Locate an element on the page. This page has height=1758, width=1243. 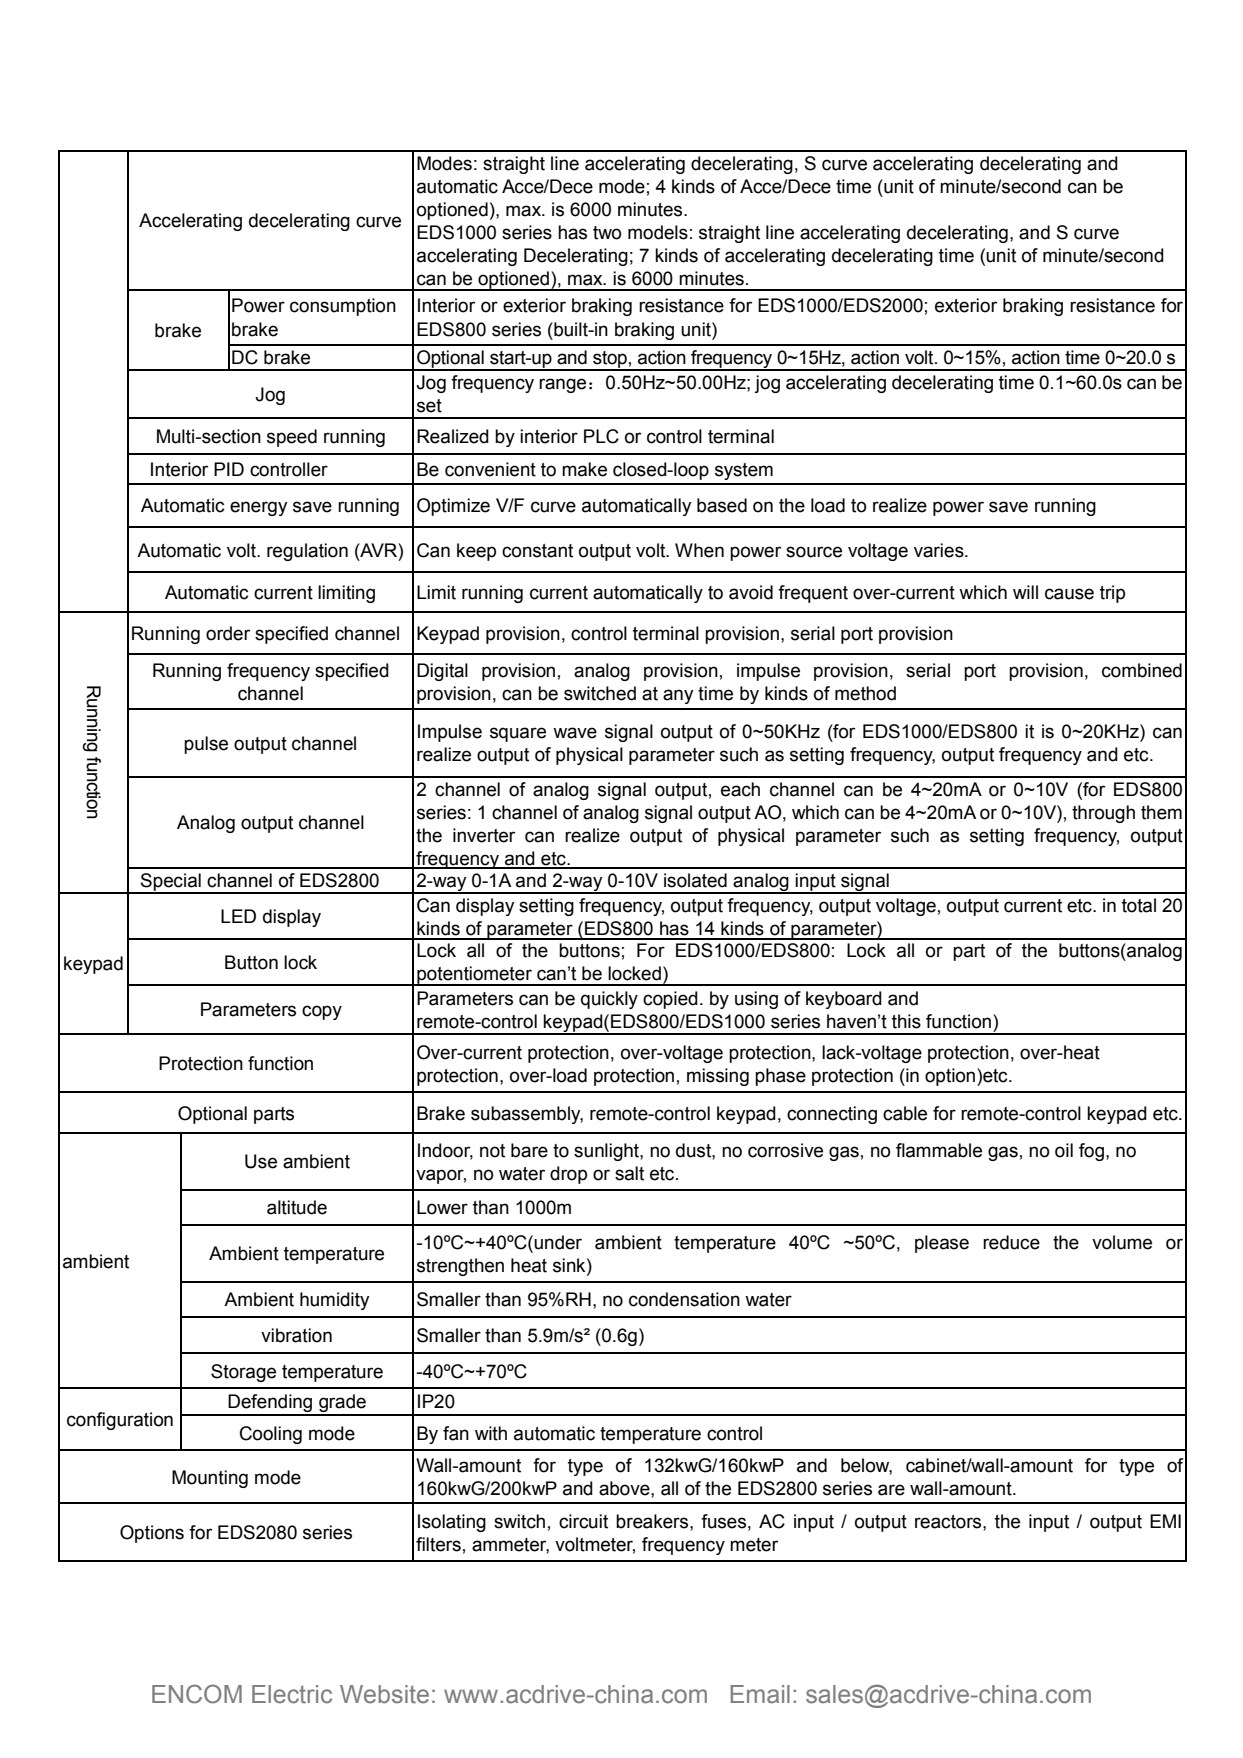
varies is located at coordinates (940, 550).
